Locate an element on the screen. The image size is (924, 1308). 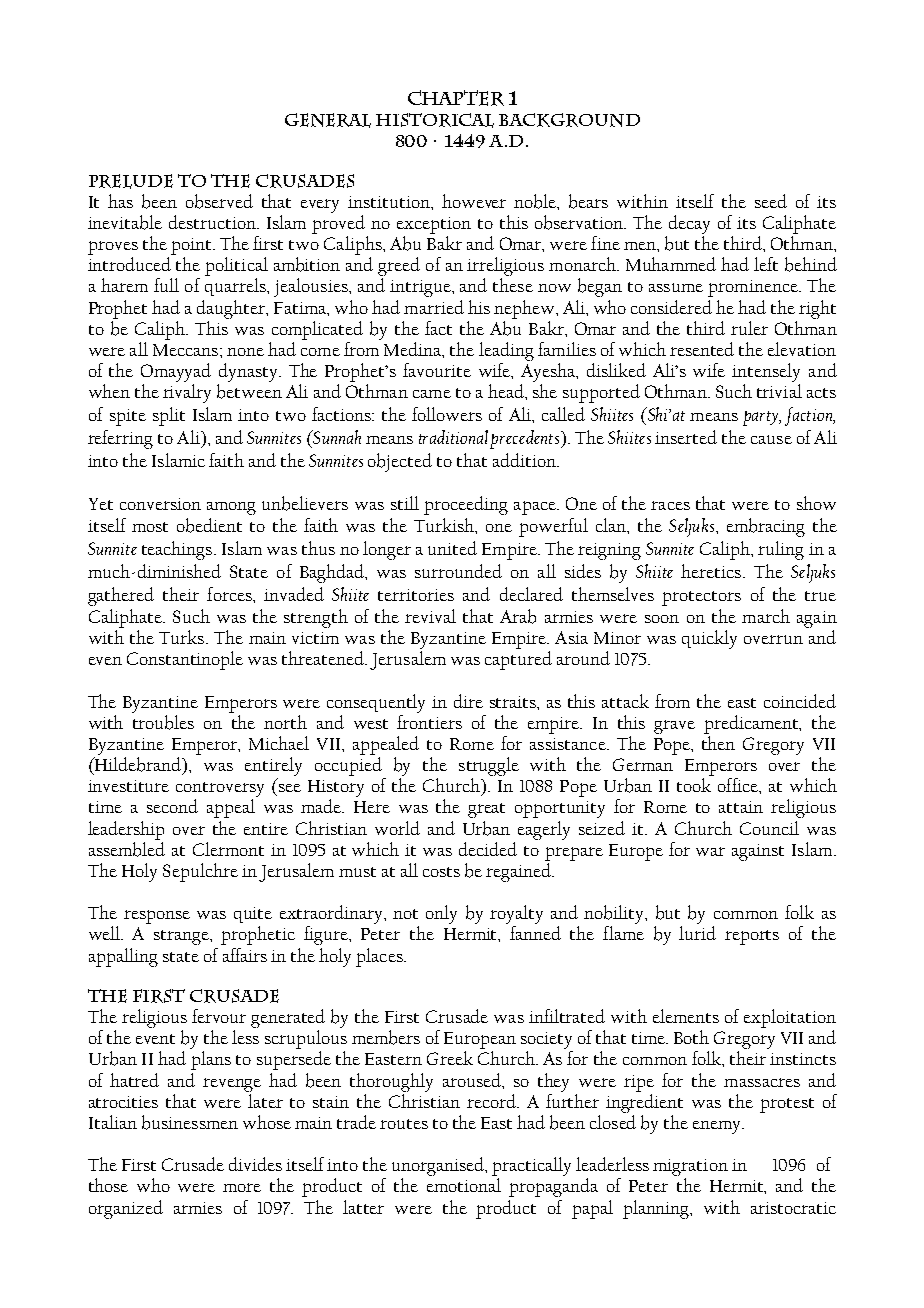
struggle is located at coordinates (489, 766).
